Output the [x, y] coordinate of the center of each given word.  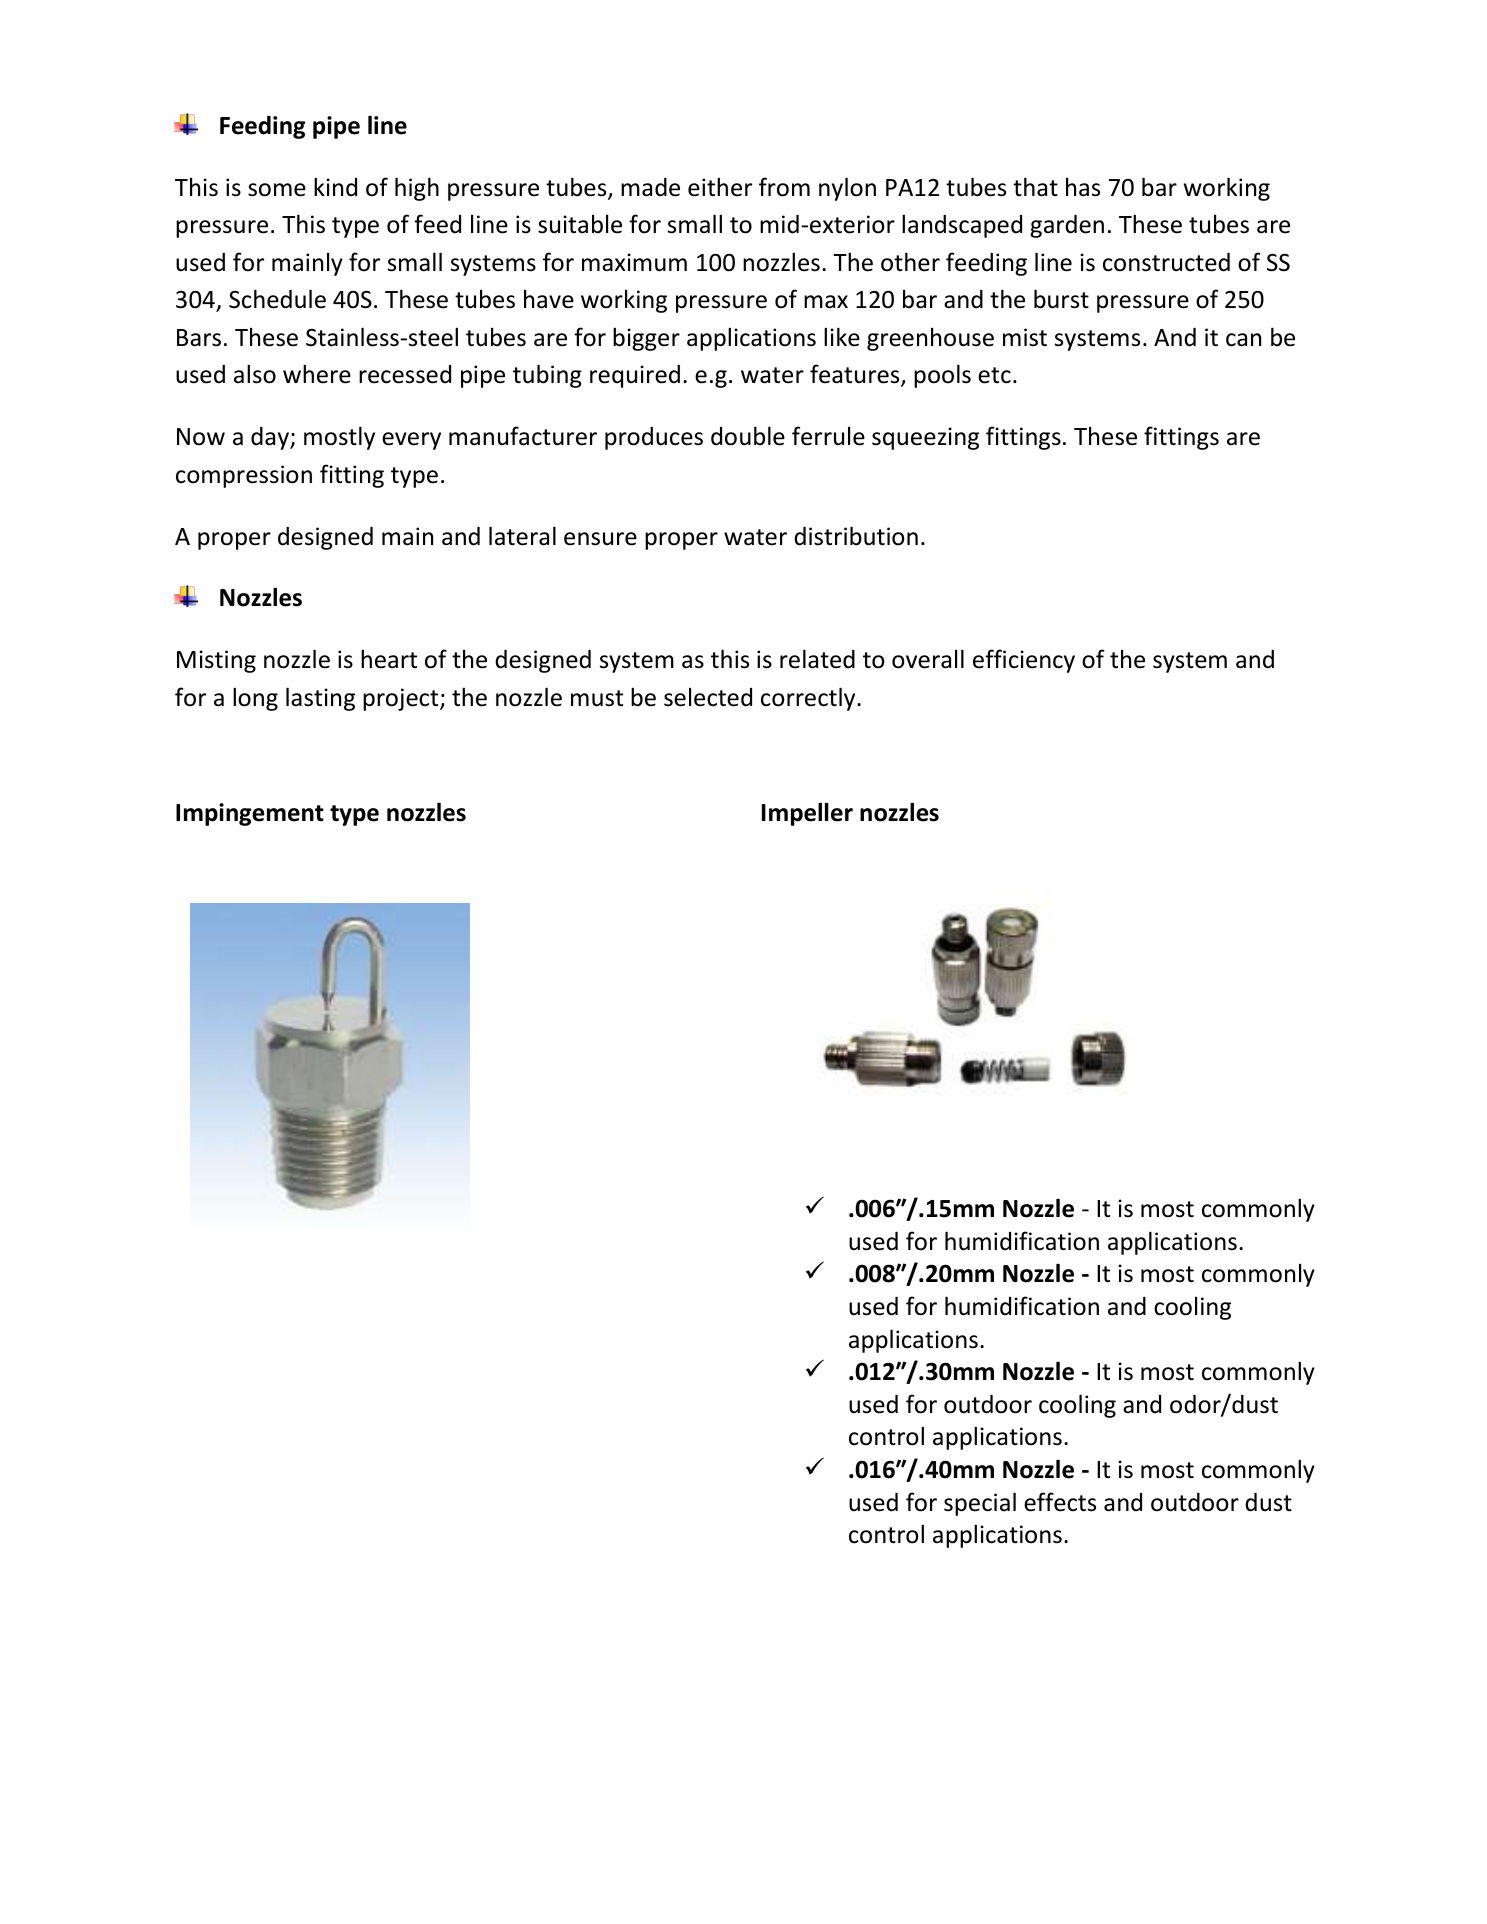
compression [244, 476]
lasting [320, 699]
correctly [809, 699]
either [720, 187]
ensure [600, 539]
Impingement [250, 814]
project [402, 699]
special [980, 1504]
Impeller [807, 814]
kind [335, 187]
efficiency [1024, 661]
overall [928, 659]
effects [1060, 1502]
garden [1067, 226]
